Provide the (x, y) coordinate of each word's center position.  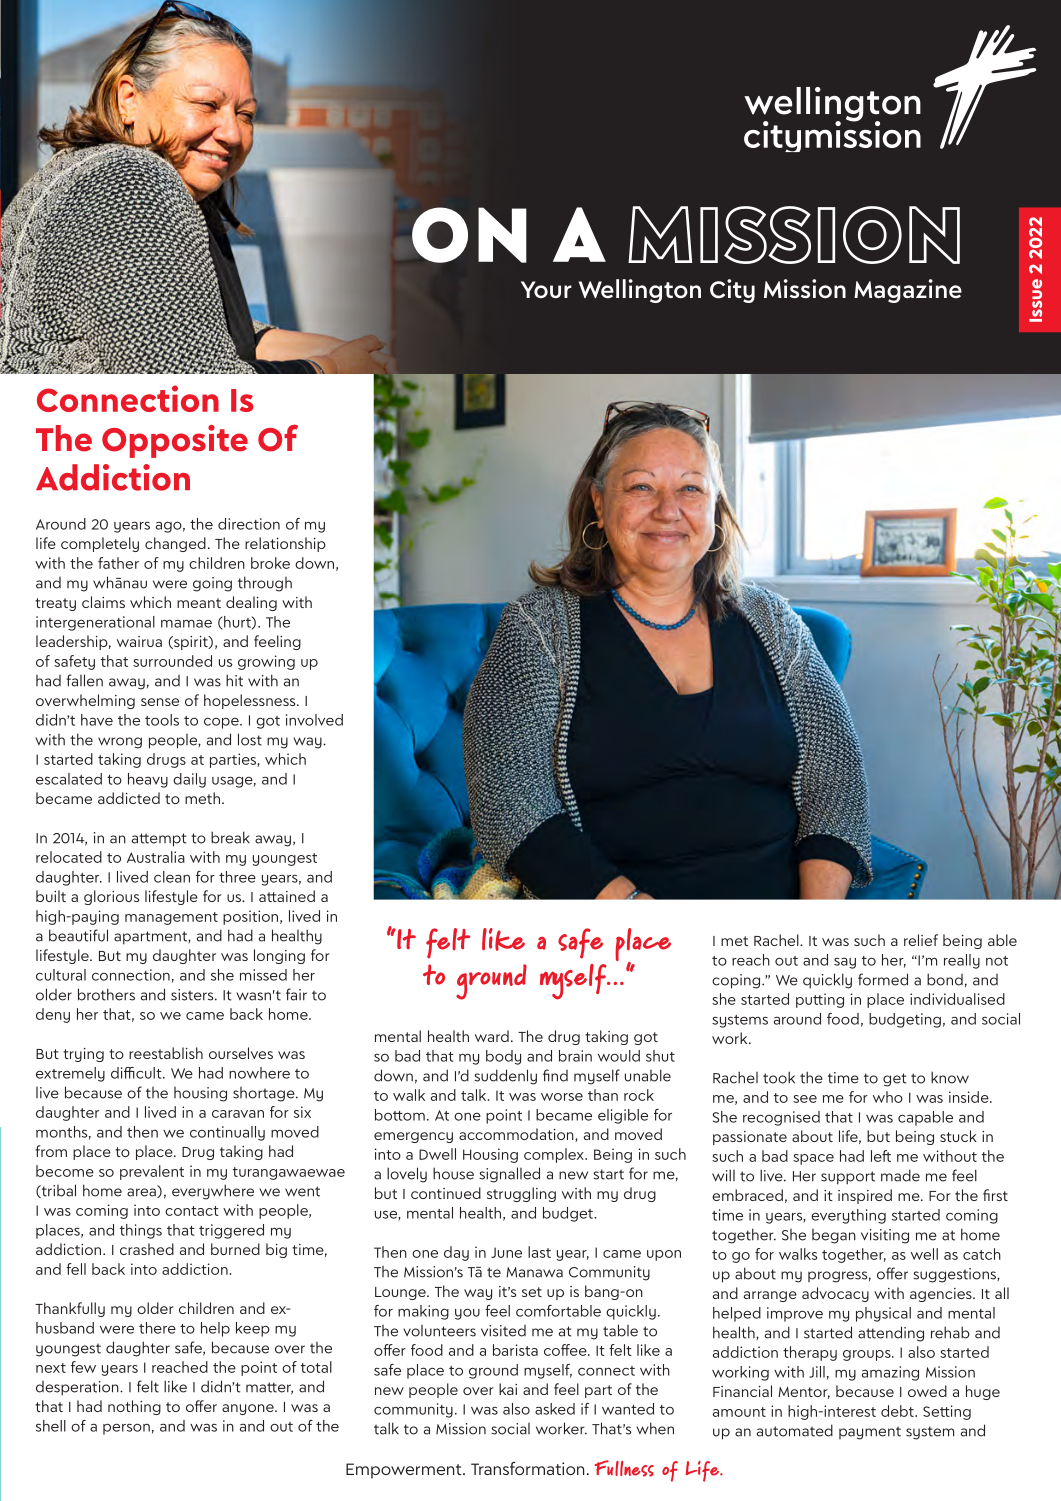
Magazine (908, 291)
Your (546, 290)
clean (172, 877)
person (126, 1429)
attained (287, 896)
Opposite (175, 441)
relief (921, 940)
